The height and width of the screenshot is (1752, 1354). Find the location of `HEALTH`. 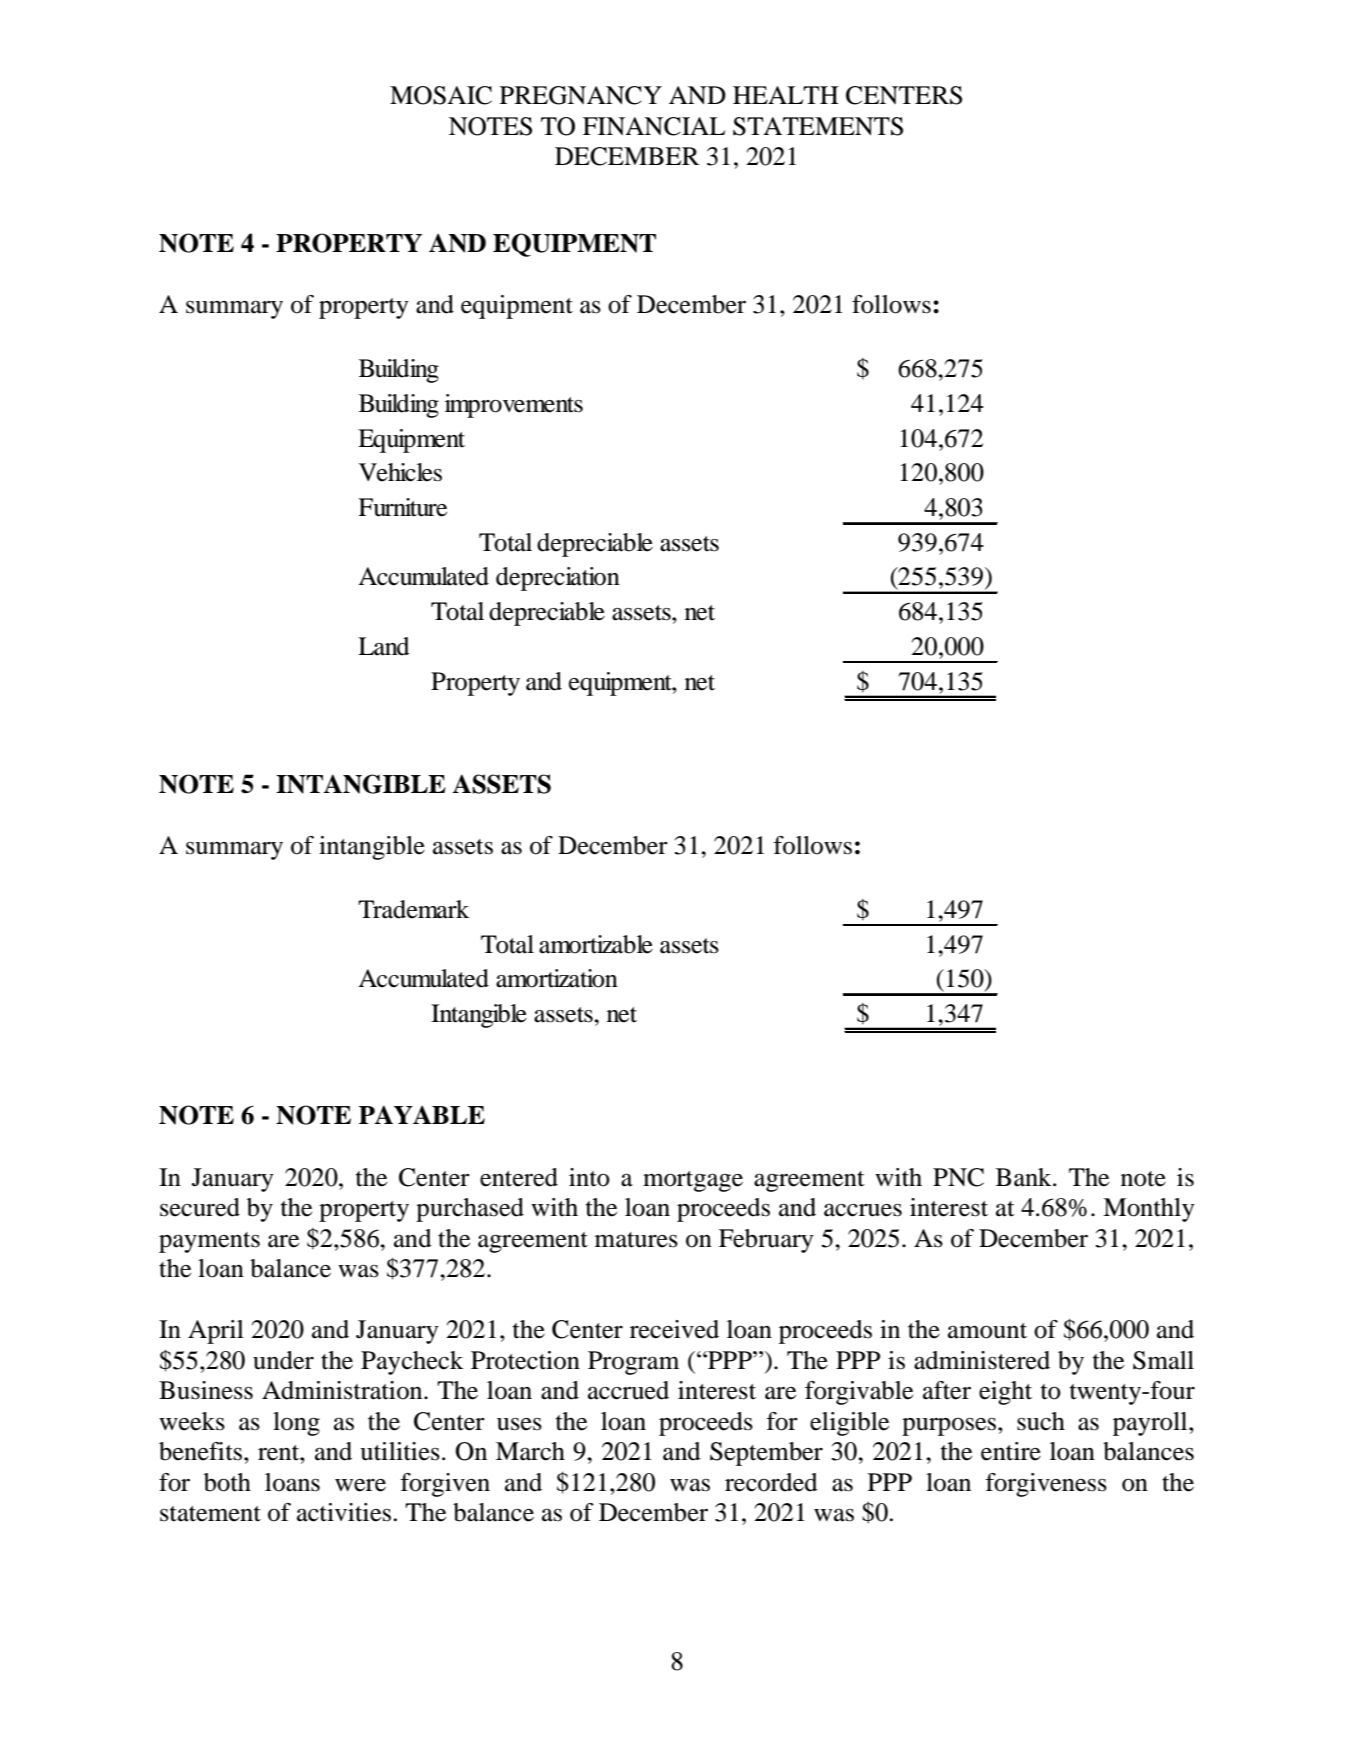

HEALTH is located at coordinates (786, 95).
